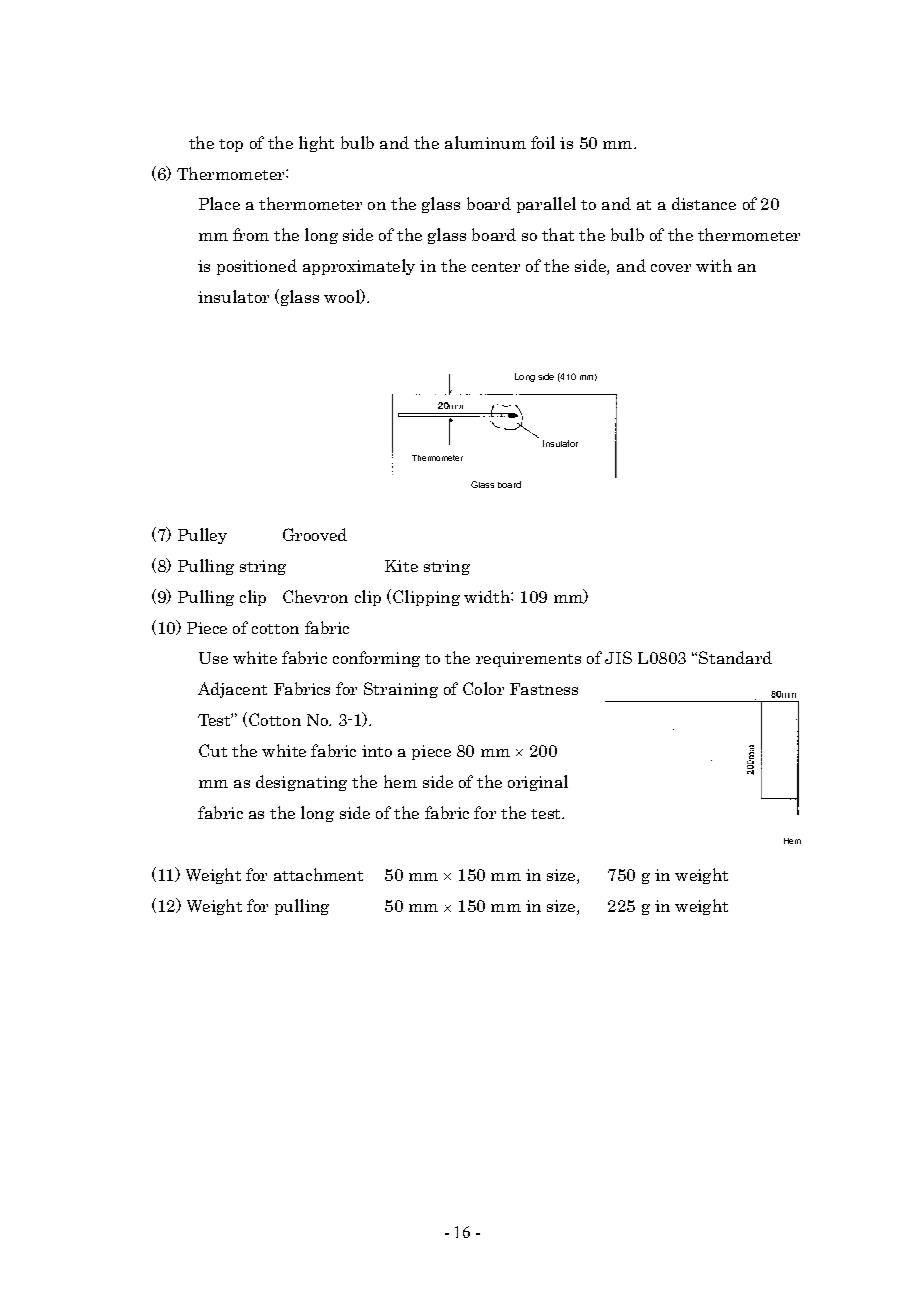 Image resolution: width=924 pixels, height=1308 pixels. Describe the element at coordinates (343, 296) in the image. I see `wool` at that location.
